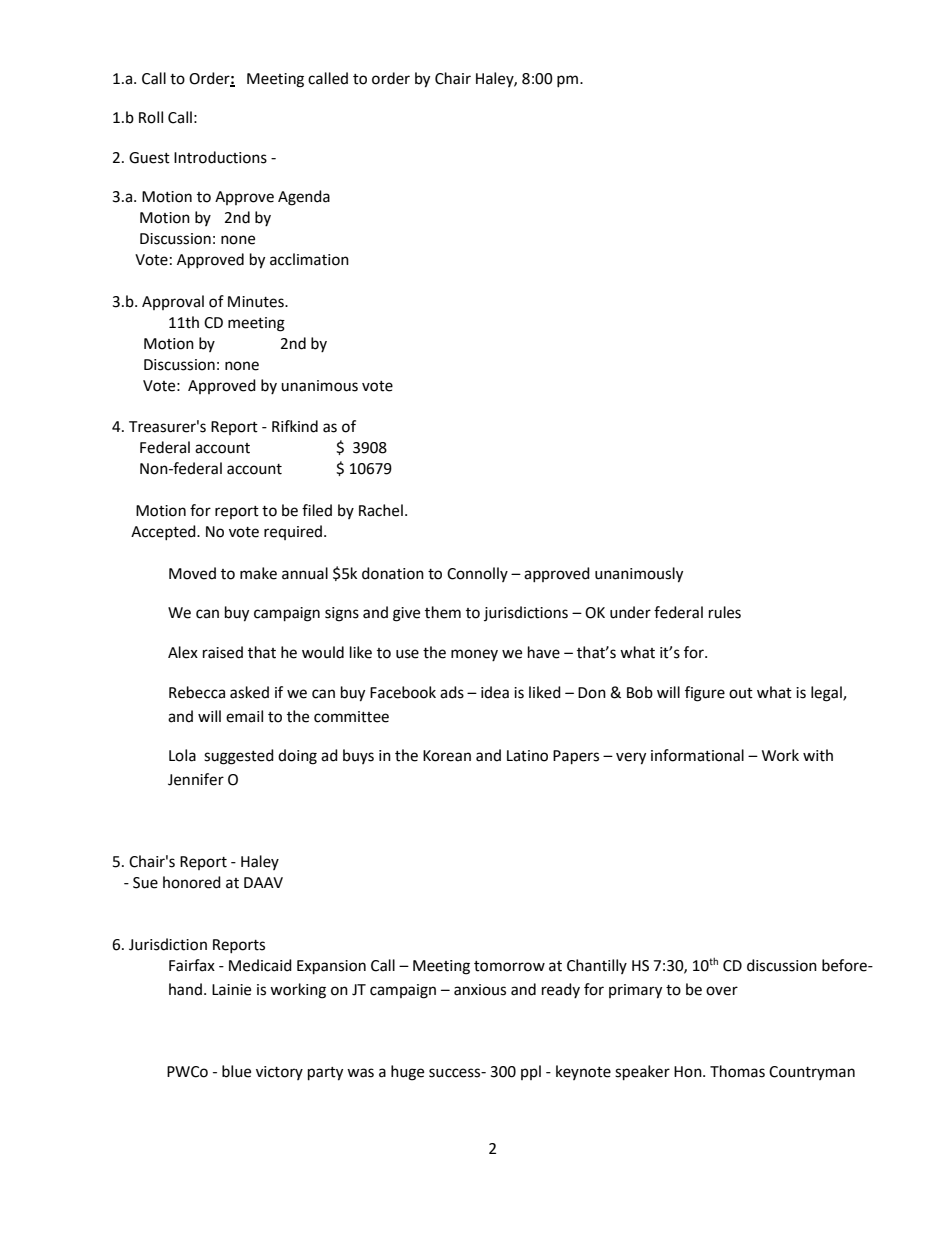  Describe the element at coordinates (236, 1071) in the page. I see `blue` at that location.
